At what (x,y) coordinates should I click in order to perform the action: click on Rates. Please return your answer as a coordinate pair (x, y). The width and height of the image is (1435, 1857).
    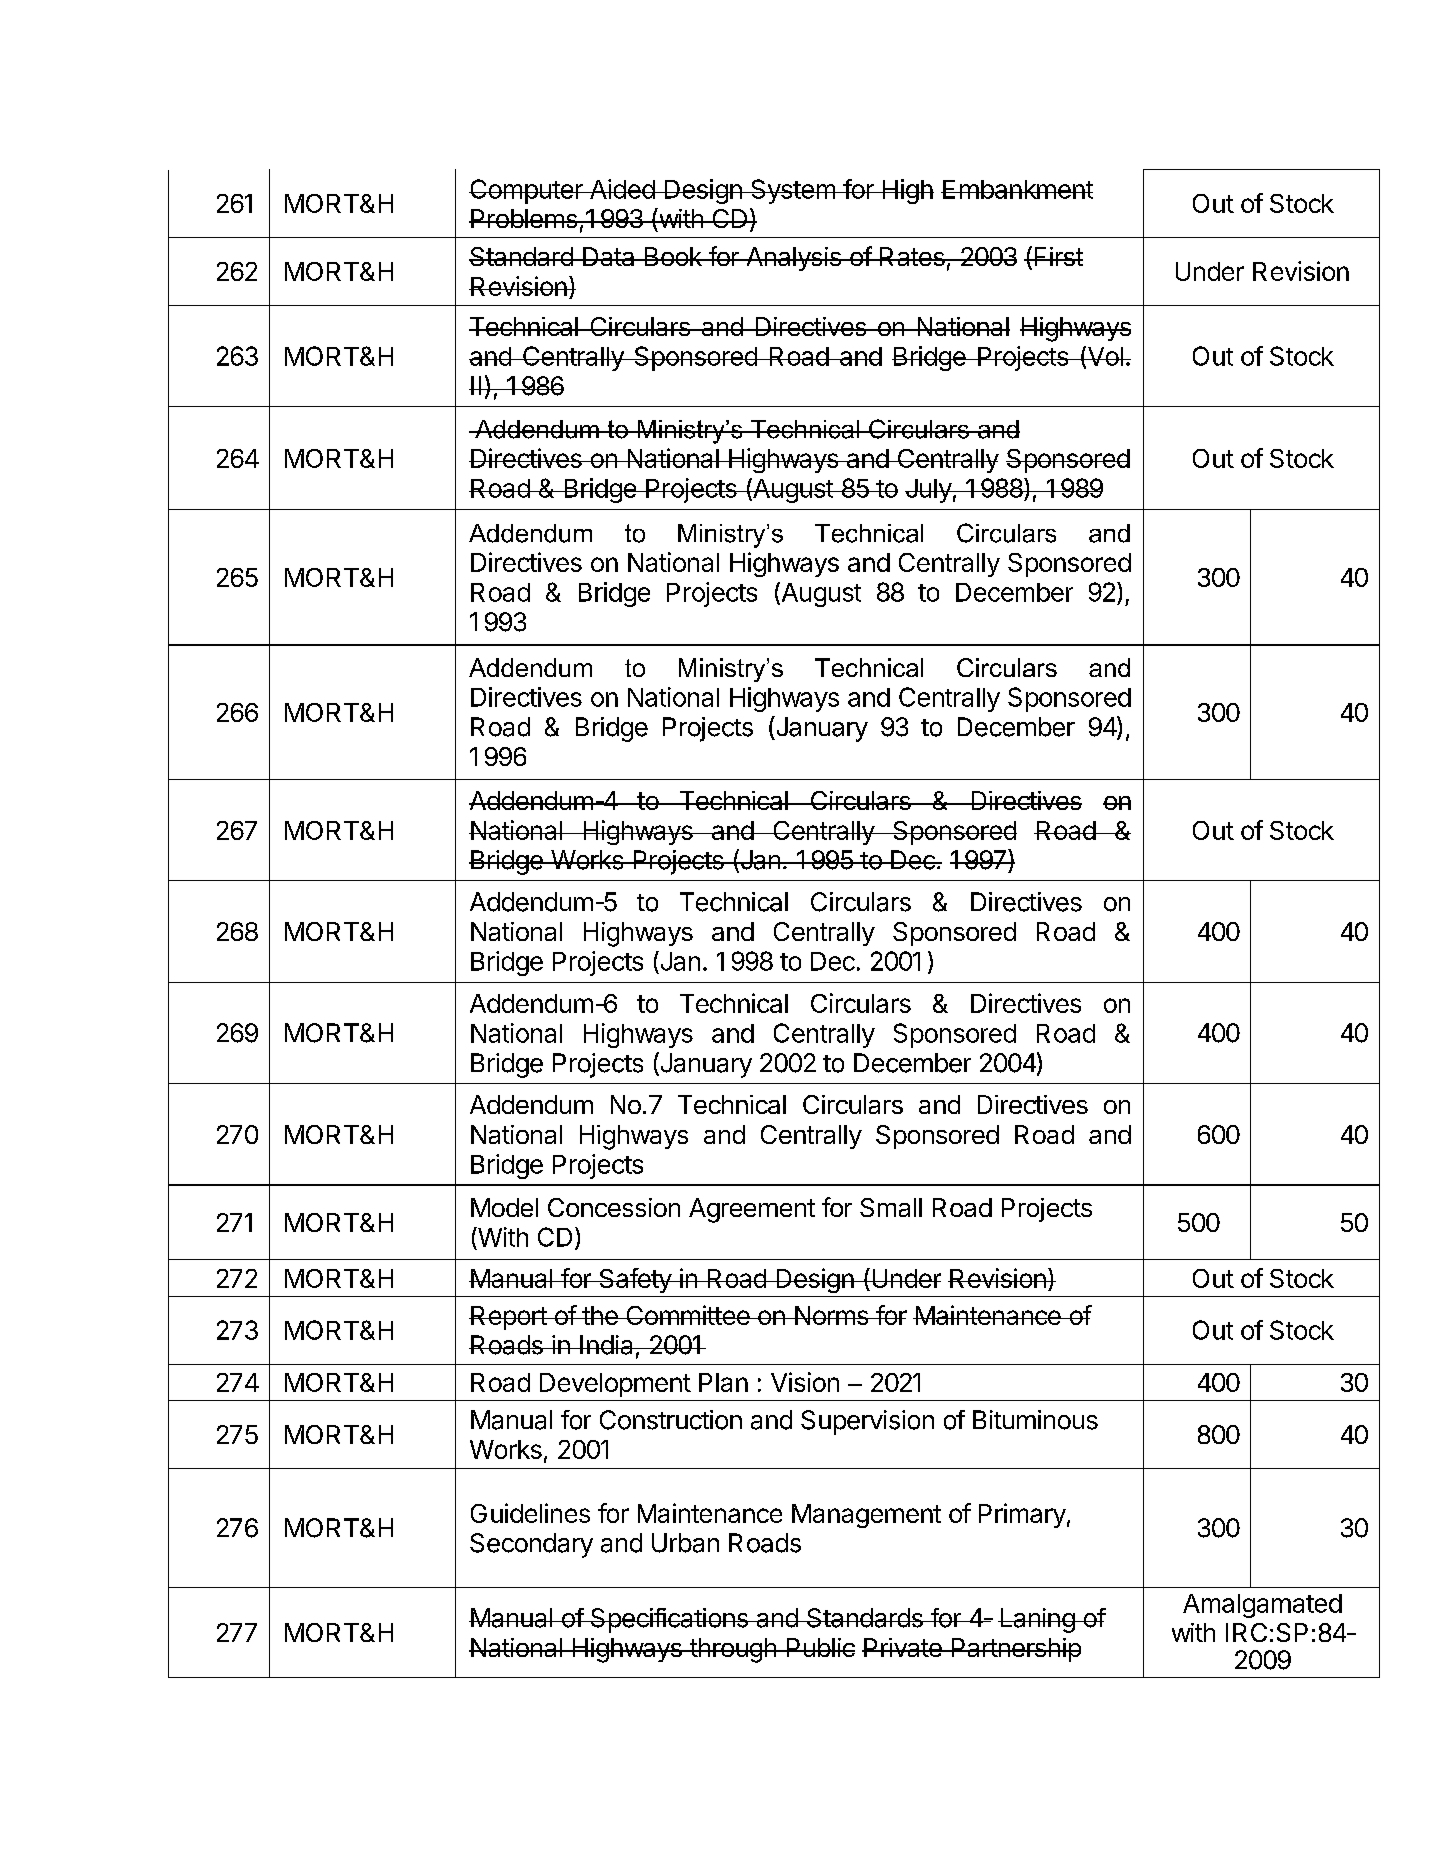
    Looking at the image, I should click on (912, 256).
